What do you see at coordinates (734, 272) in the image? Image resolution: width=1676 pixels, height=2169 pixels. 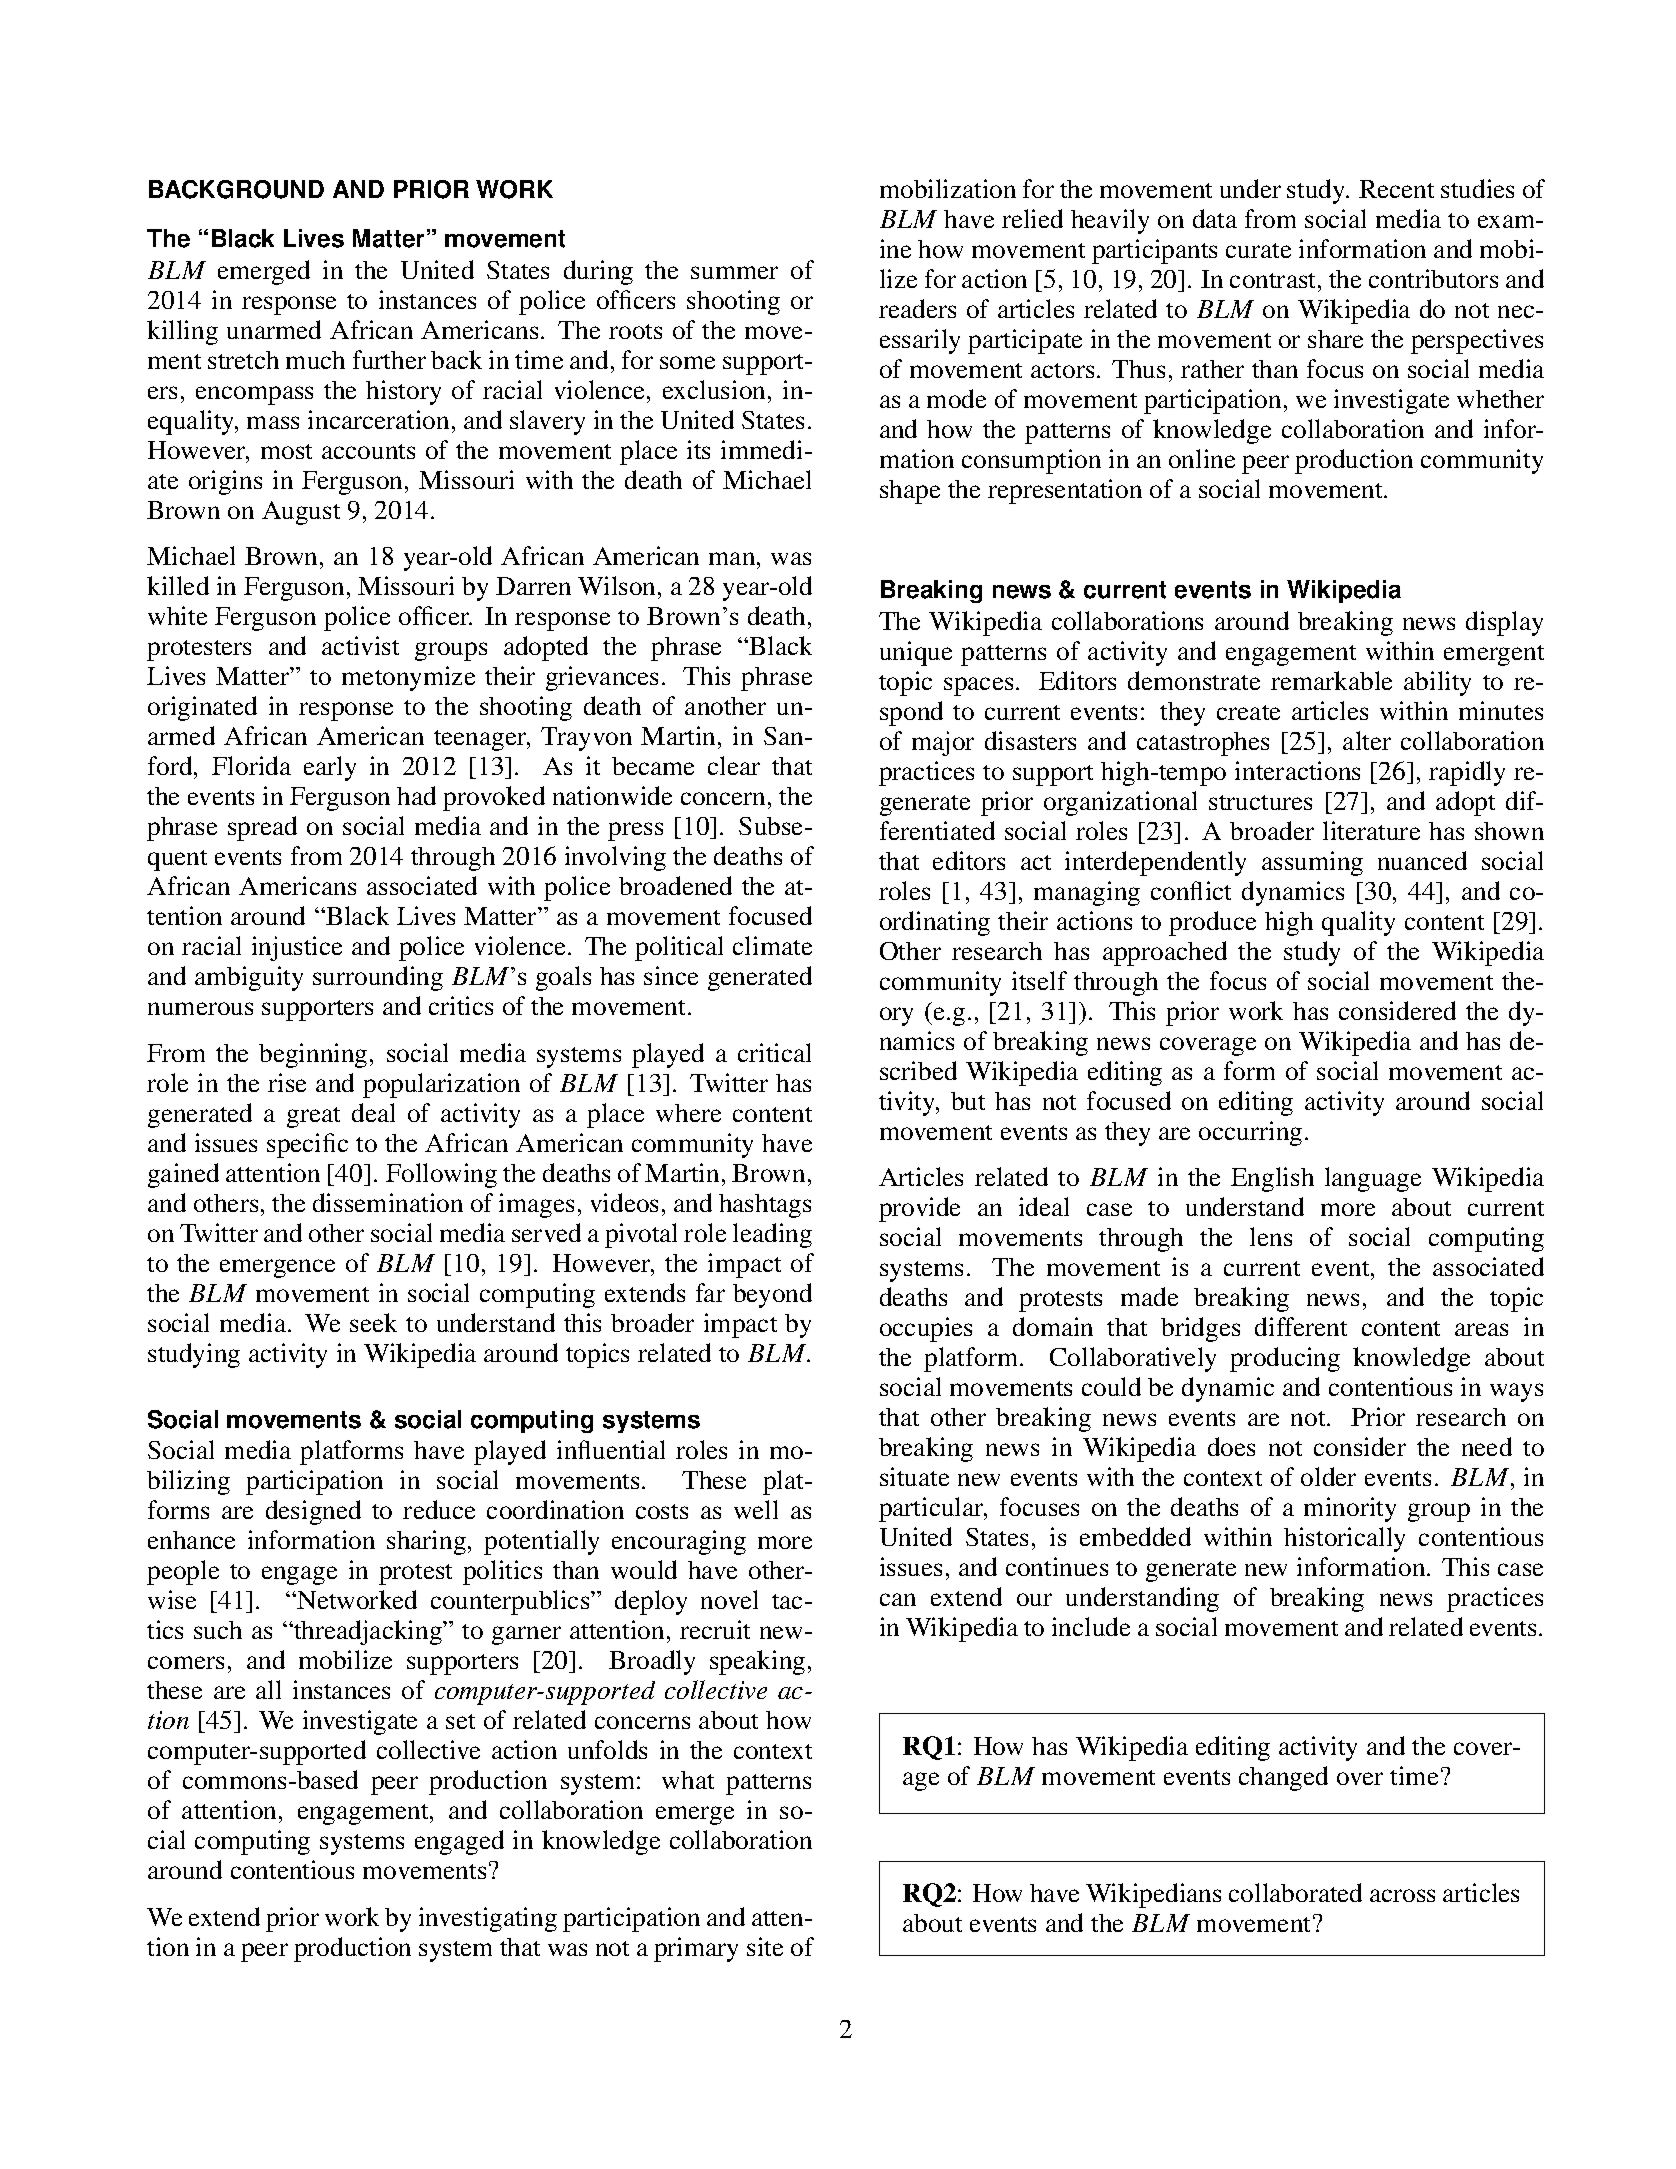 I see `summer` at bounding box center [734, 272].
